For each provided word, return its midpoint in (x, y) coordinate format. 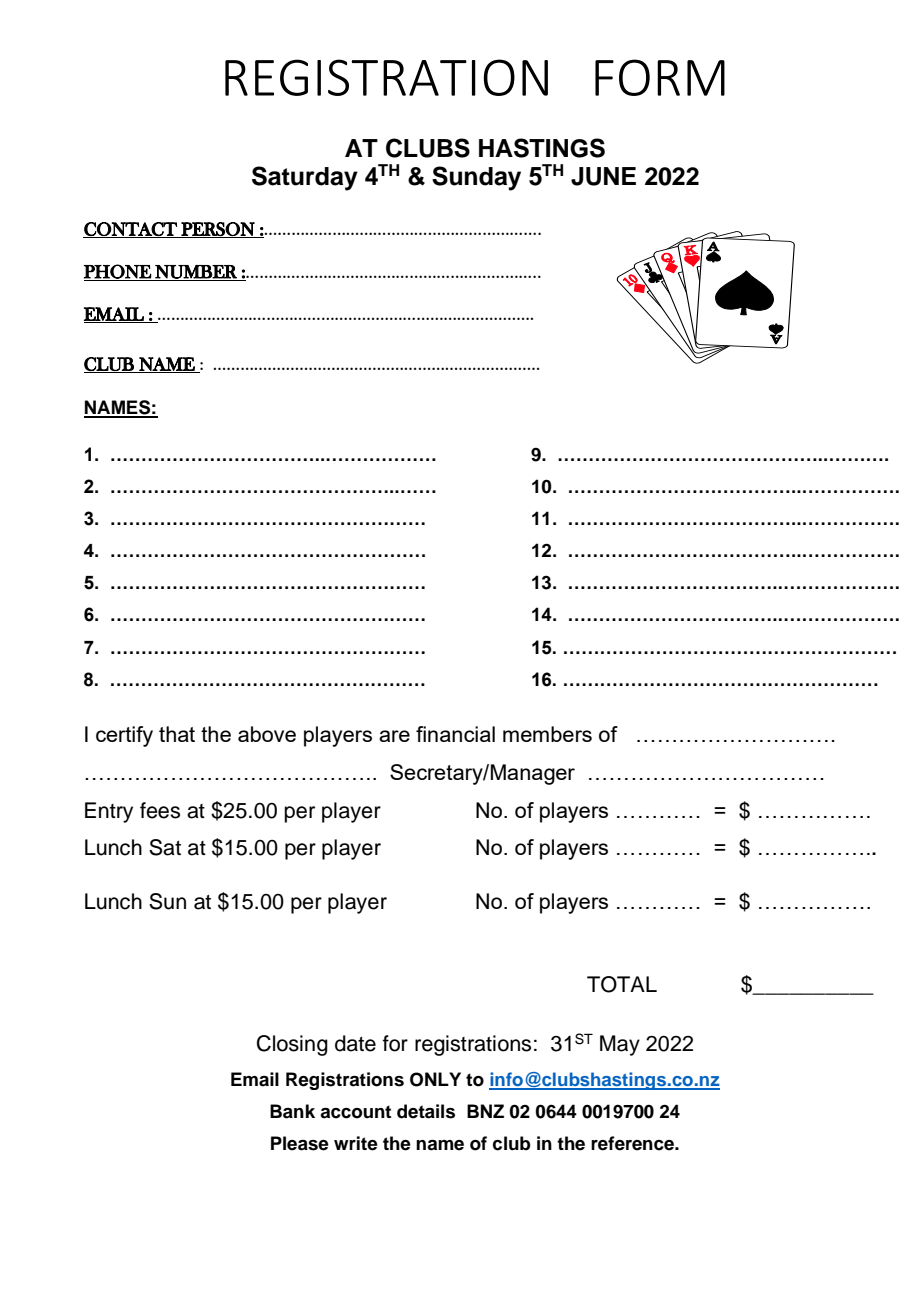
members (547, 734)
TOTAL (622, 984)
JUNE (603, 176)
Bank (292, 1111)
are (394, 736)
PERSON (218, 230)
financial (455, 734)
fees (160, 810)
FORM (660, 77)
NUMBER (196, 273)
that (177, 734)
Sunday (476, 178)
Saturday (305, 178)
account (355, 1112)
